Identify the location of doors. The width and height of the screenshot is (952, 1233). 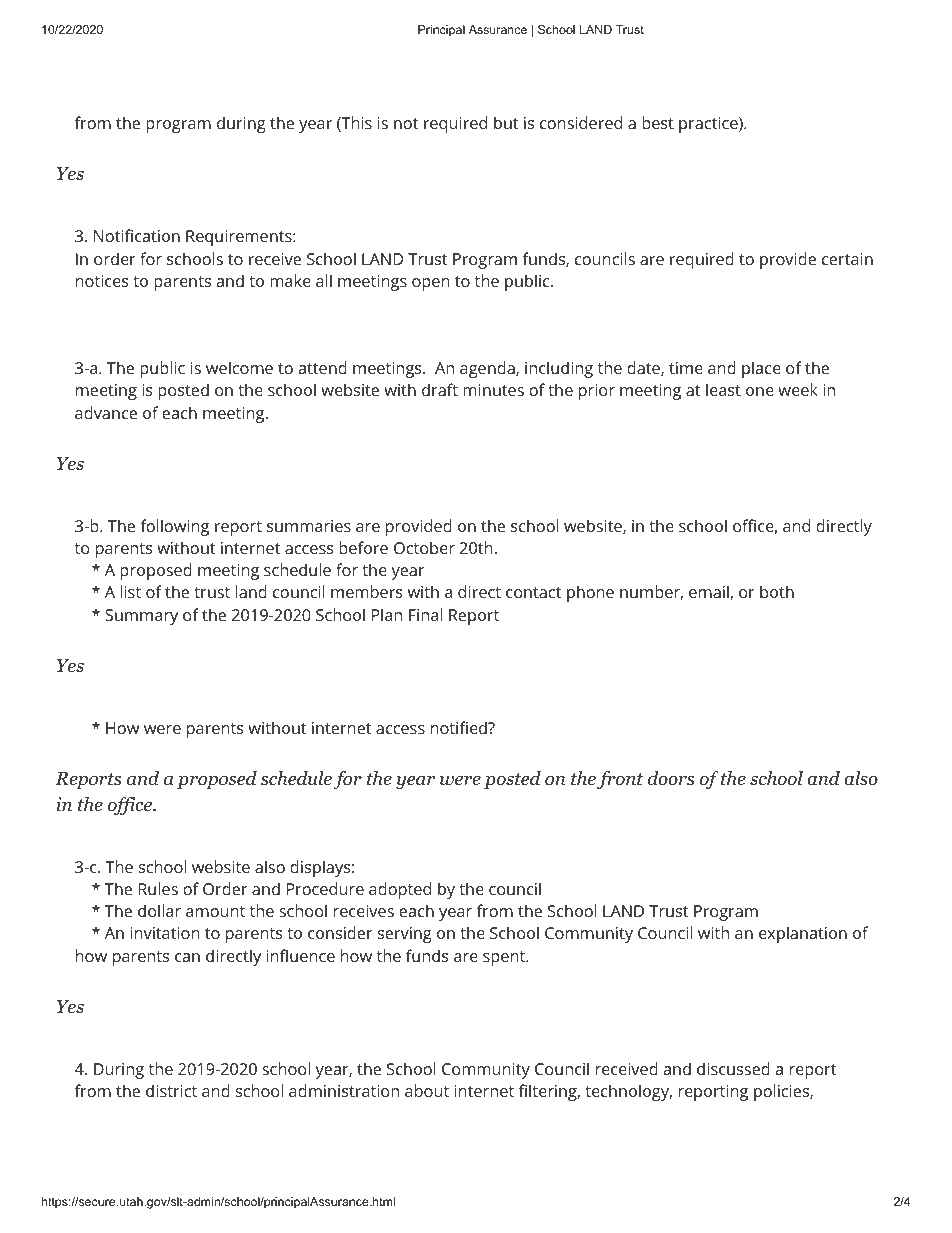
(671, 778).
